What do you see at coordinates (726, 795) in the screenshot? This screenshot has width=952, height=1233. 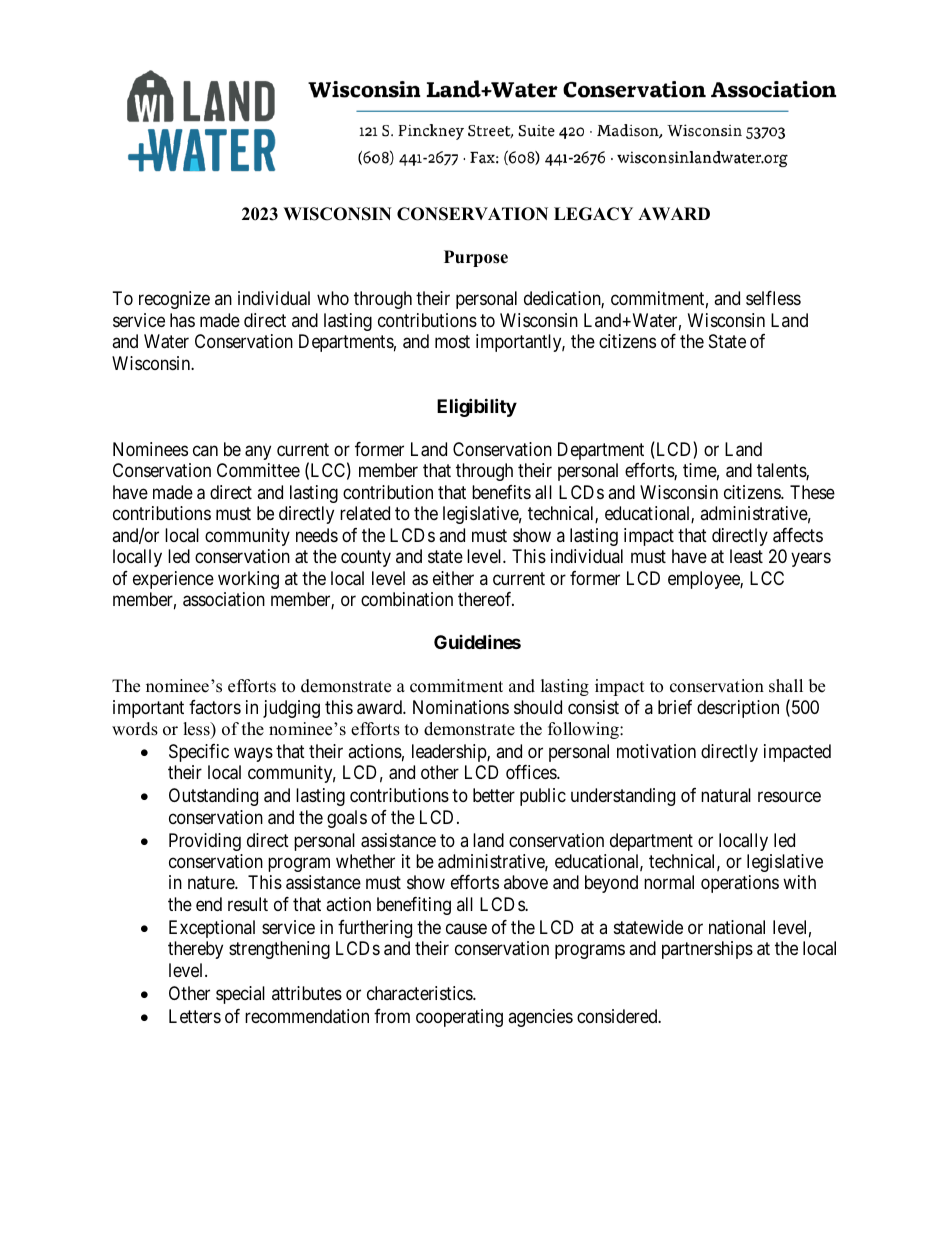 I see `natural` at bounding box center [726, 795].
